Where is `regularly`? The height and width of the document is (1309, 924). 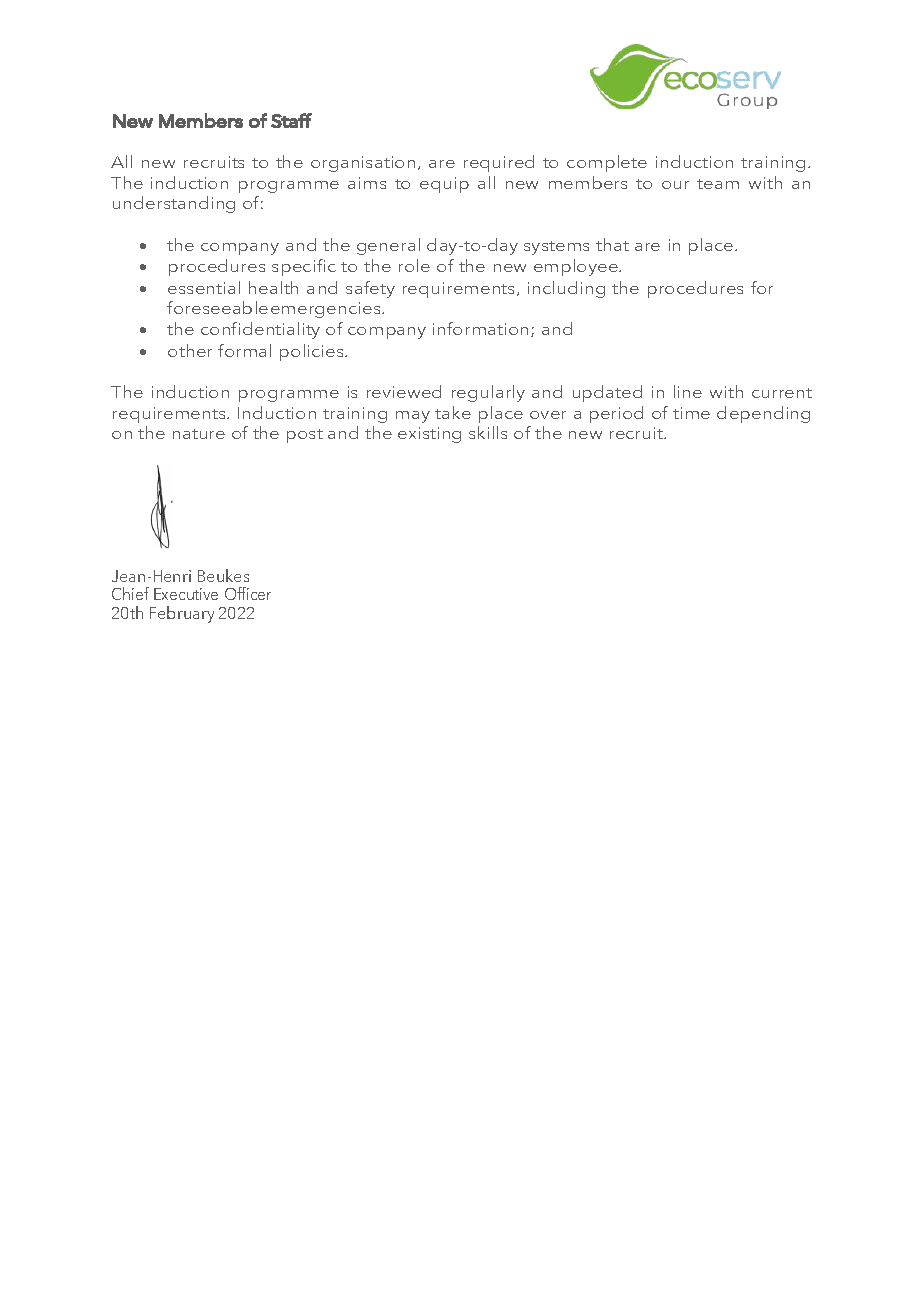
regularly is located at coordinates (488, 393).
